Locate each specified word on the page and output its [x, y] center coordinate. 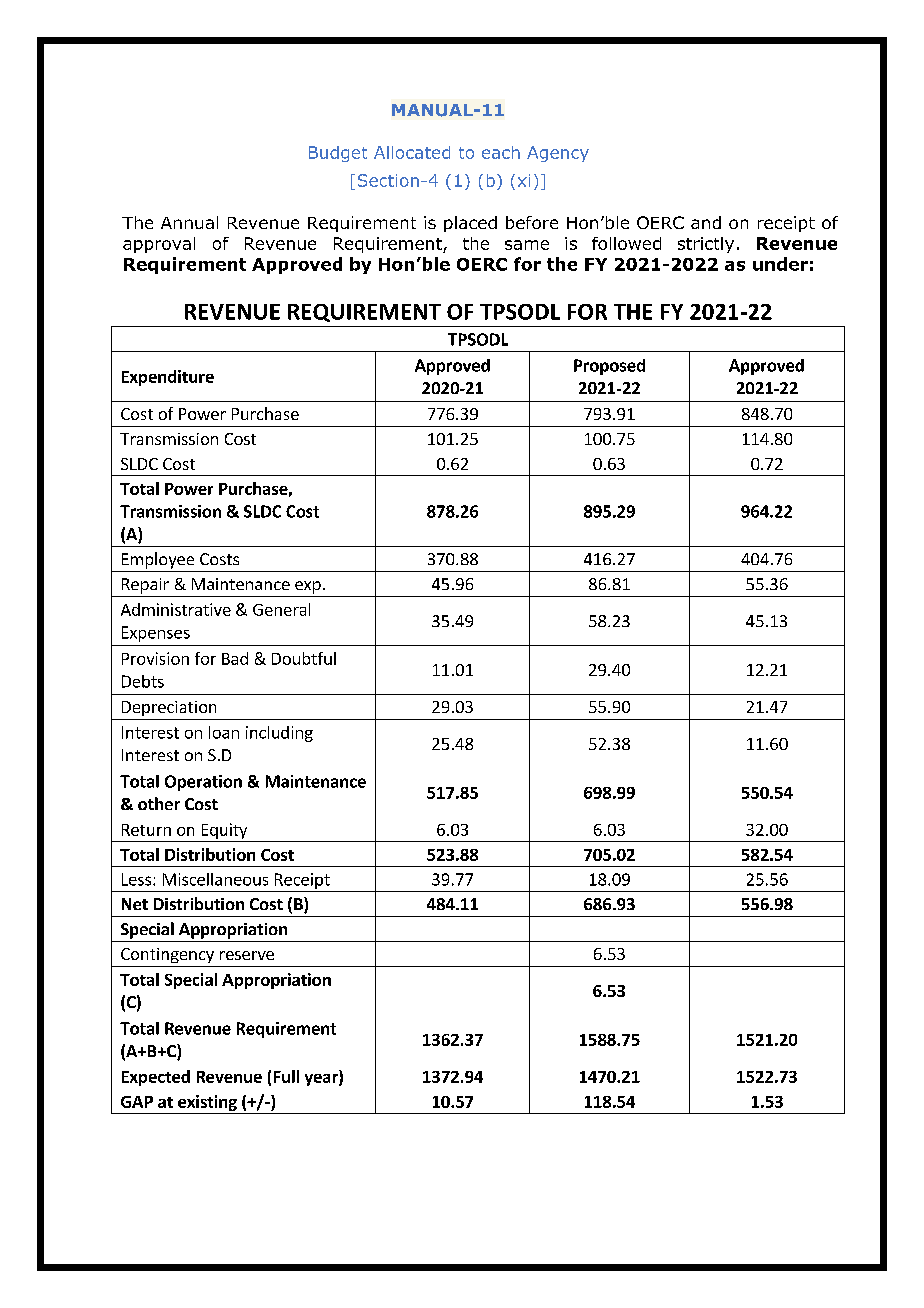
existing [207, 1104]
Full [286, 1076]
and [706, 222]
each [501, 152]
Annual [189, 222]
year [322, 1080]
